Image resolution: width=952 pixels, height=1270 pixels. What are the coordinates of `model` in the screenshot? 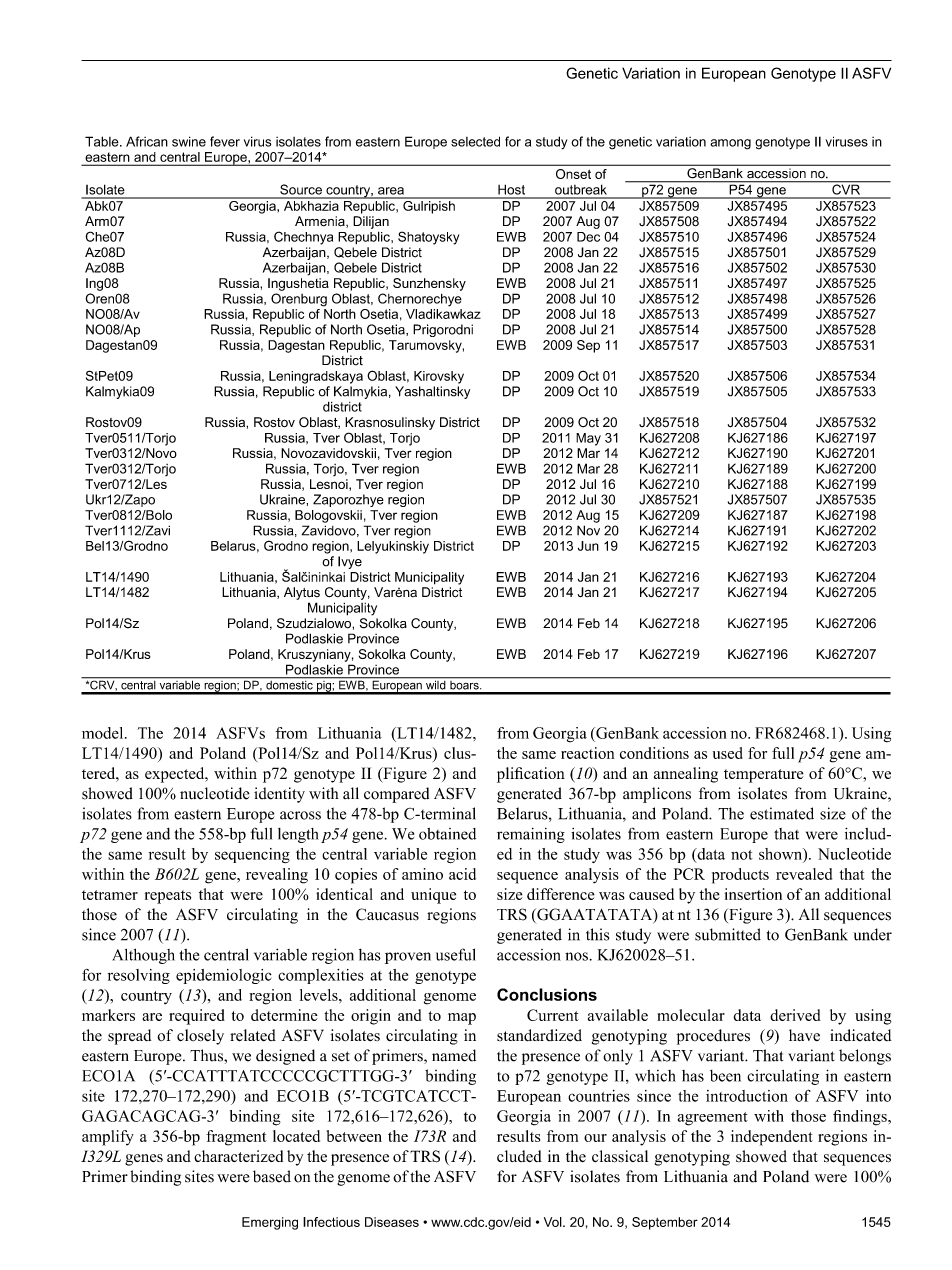 It's located at (104, 733).
